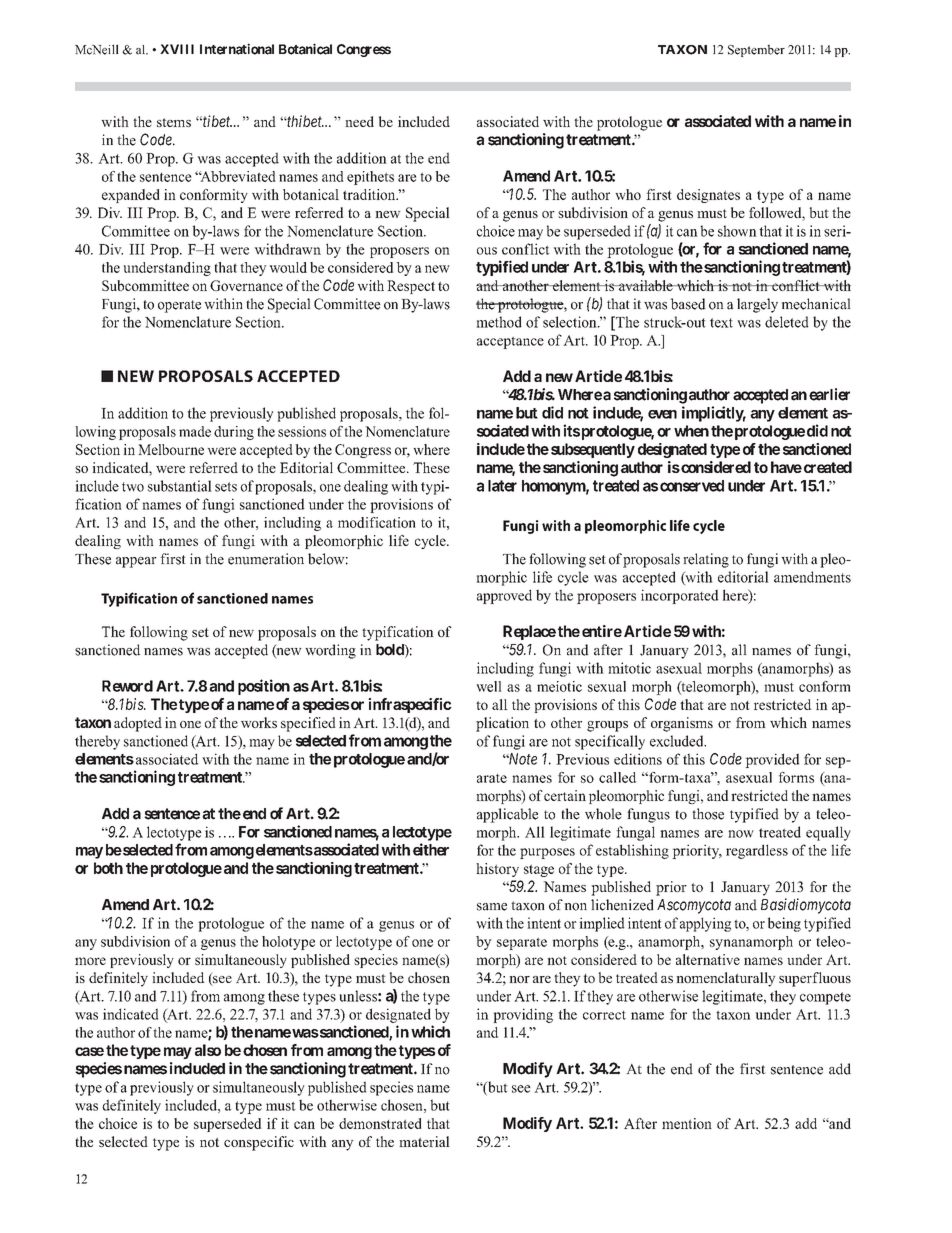  Describe the element at coordinates (359, 121) in the screenshot. I see `need` at that location.
